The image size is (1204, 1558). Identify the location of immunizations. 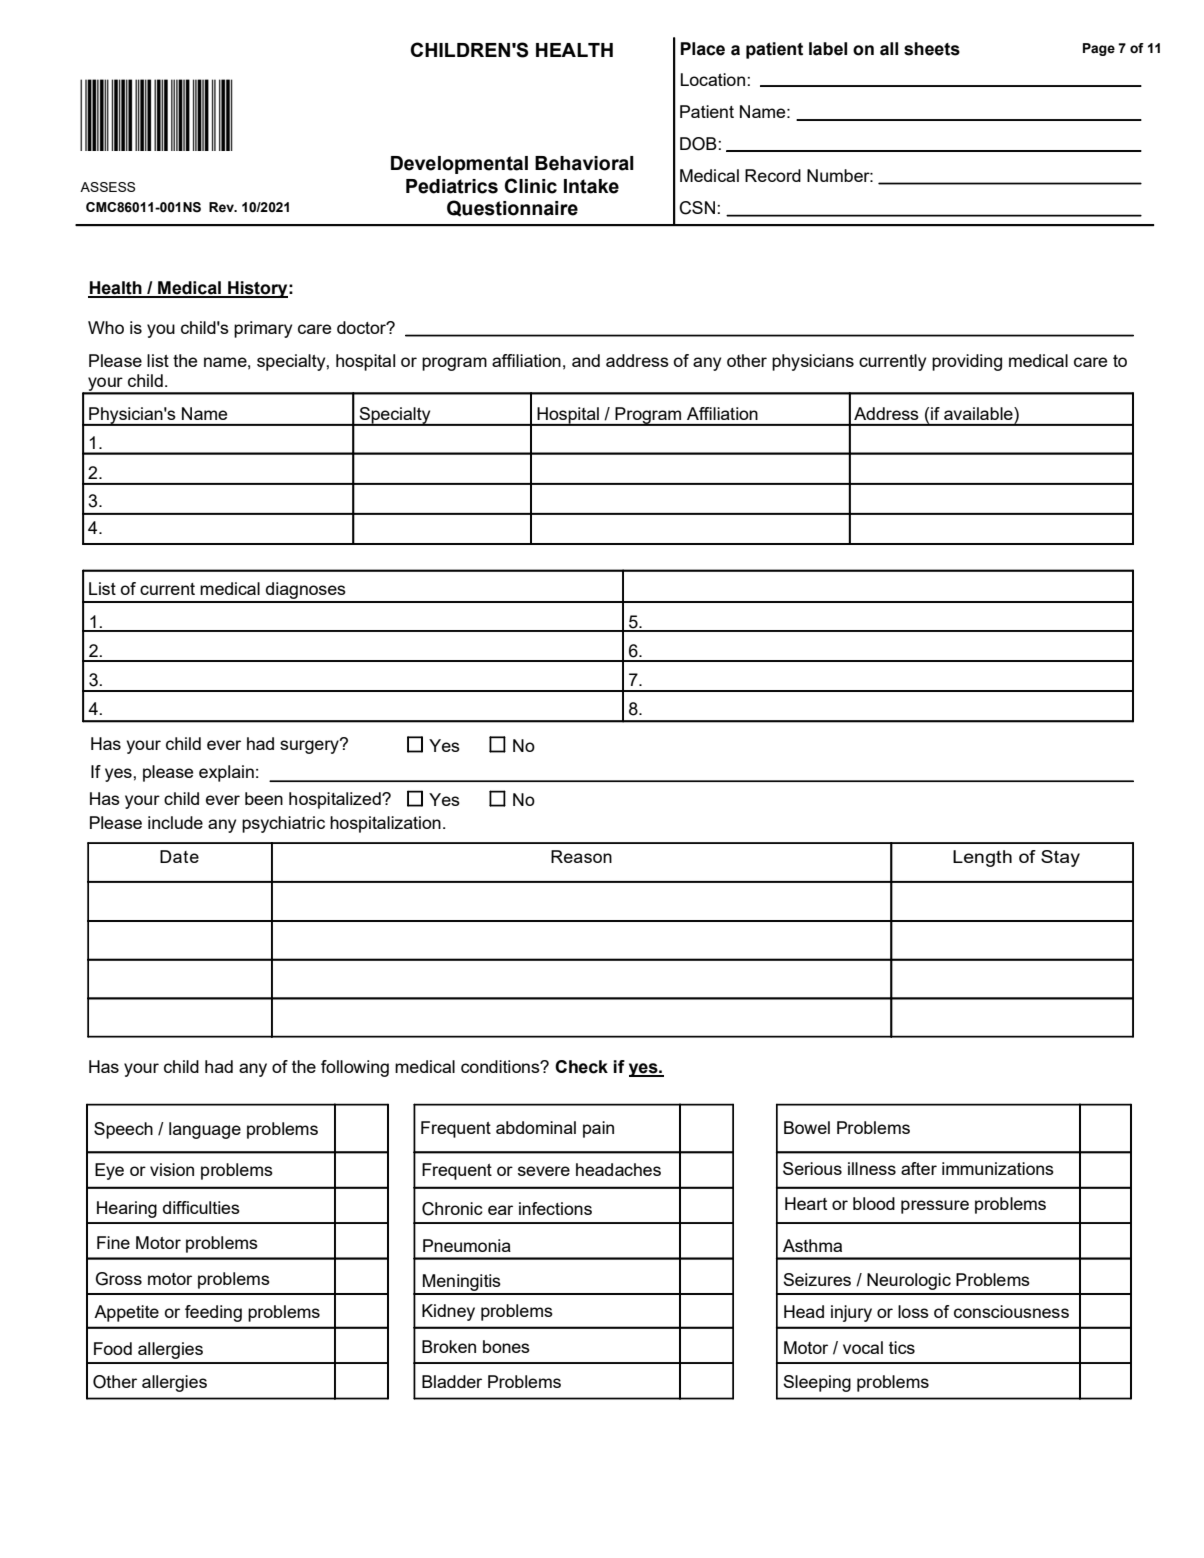
(998, 1168).
